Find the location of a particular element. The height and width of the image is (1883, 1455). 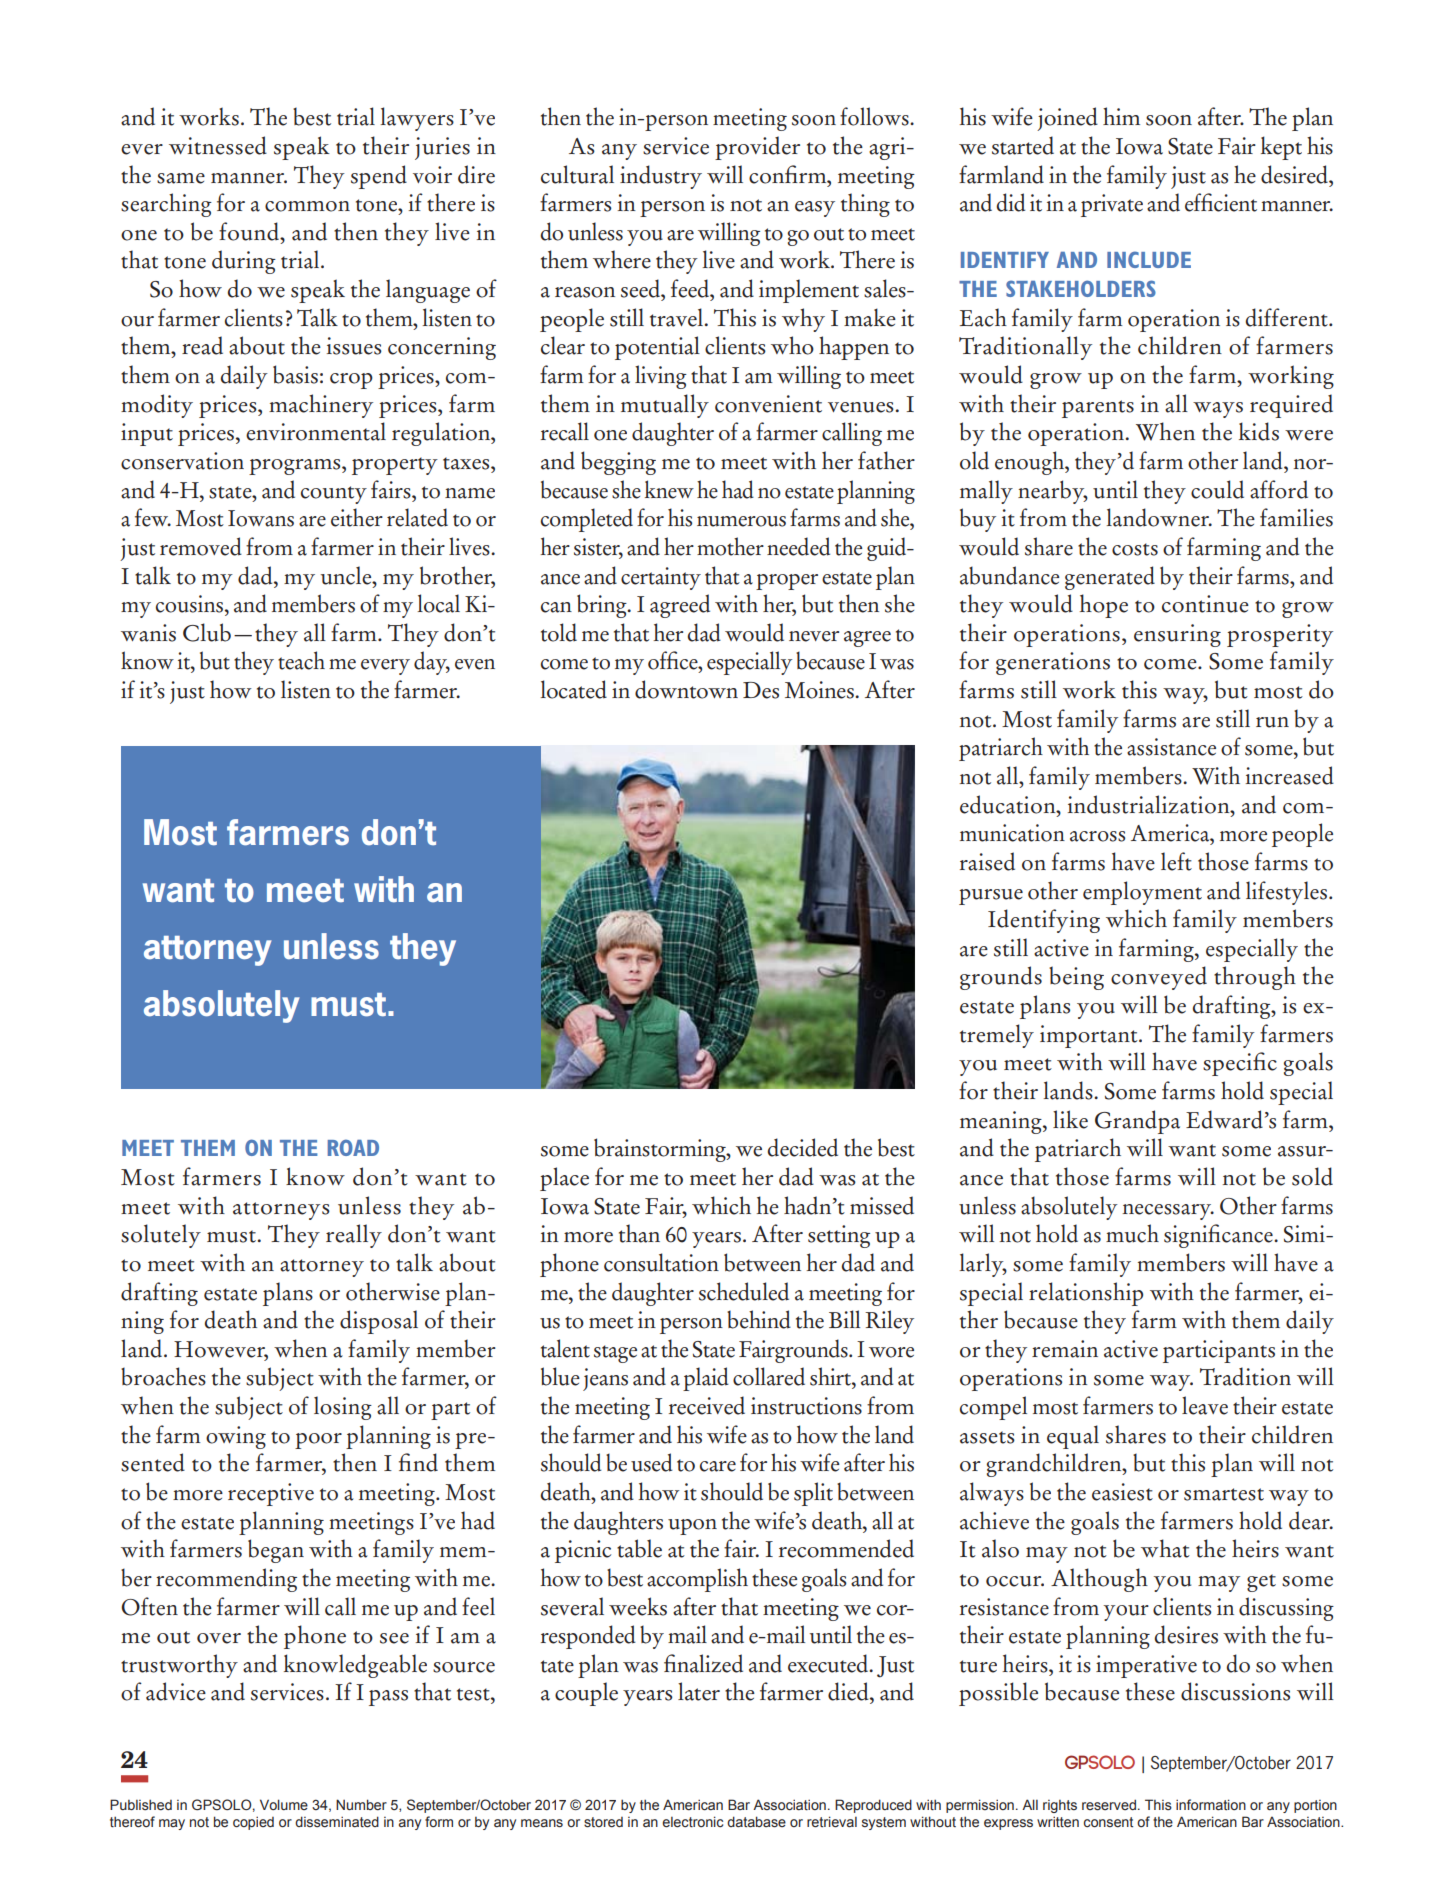

downtown is located at coordinates (686, 689).
